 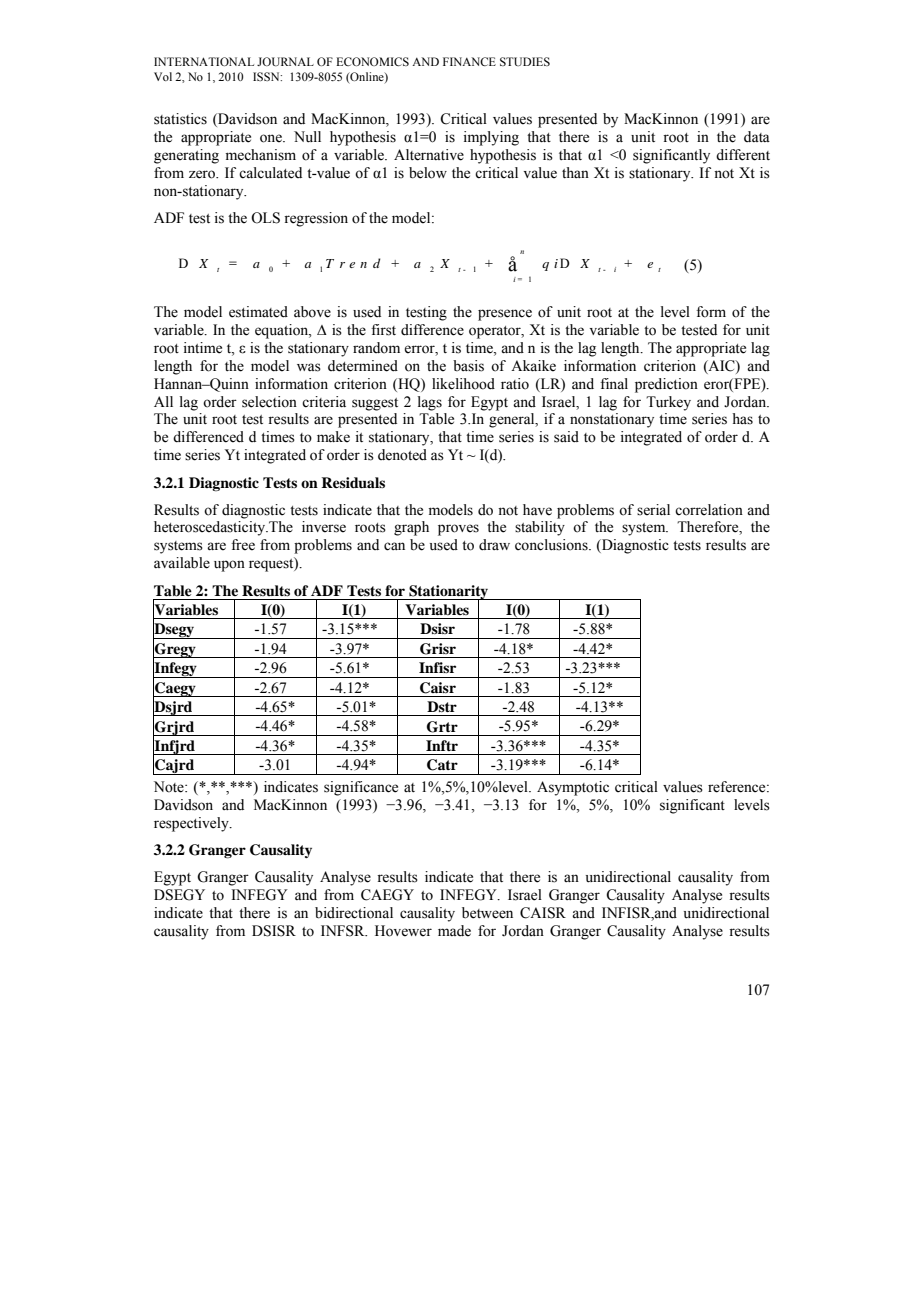 What do you see at coordinates (192, 824) in the screenshot?
I see `respectively` at bounding box center [192, 824].
